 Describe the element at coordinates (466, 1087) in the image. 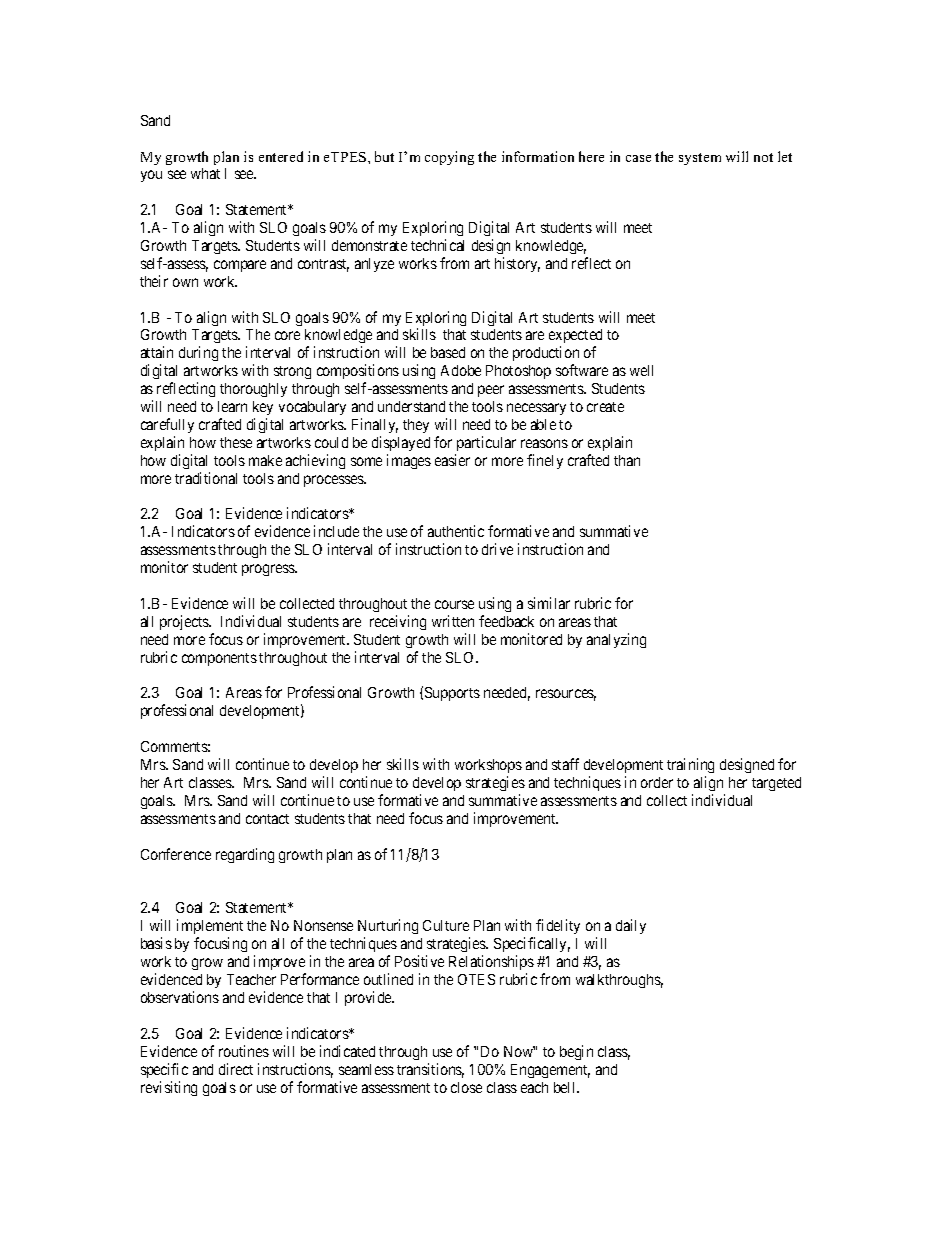

I see `close` at that location.
